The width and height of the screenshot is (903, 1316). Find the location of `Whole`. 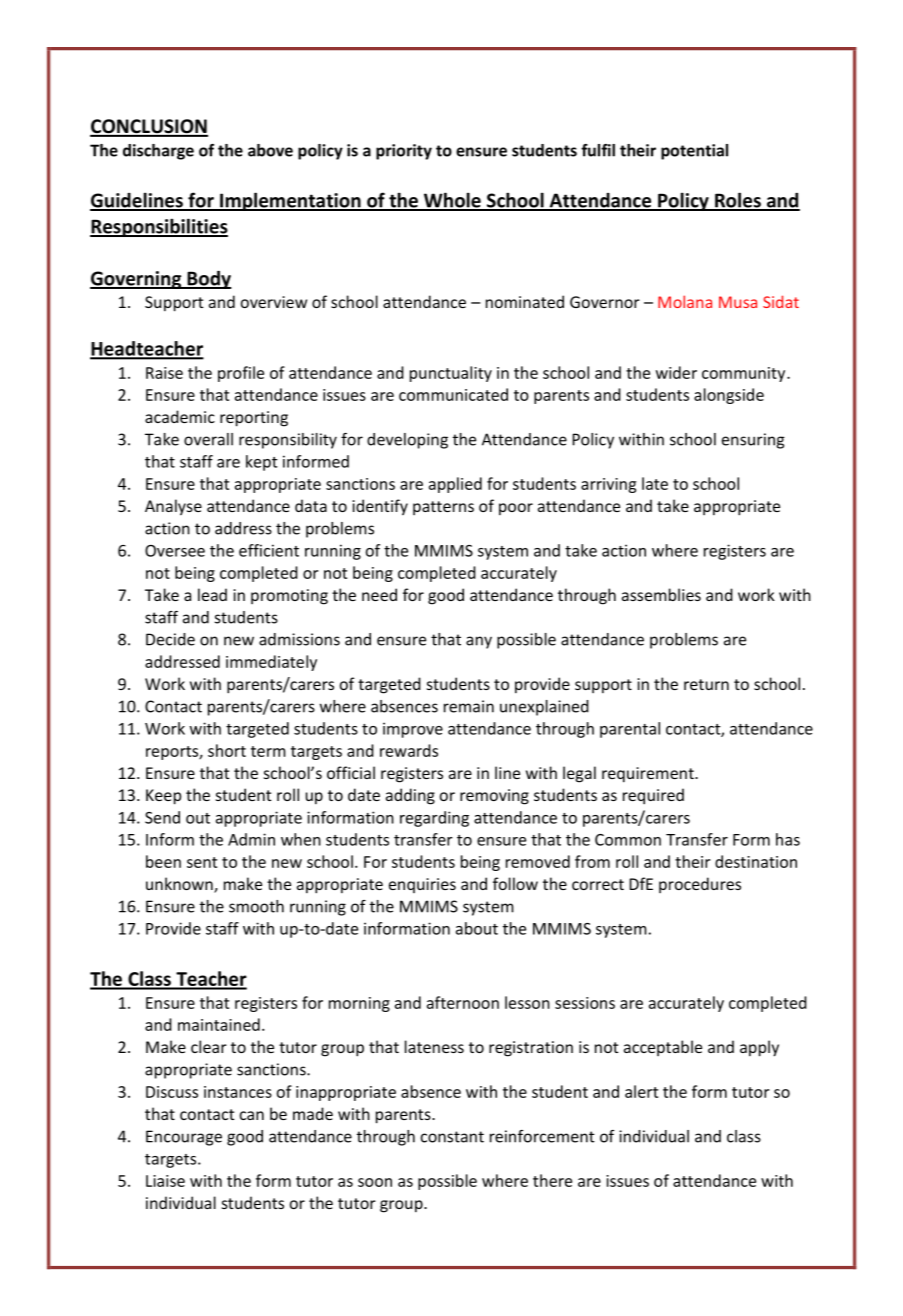

Whole is located at coordinates (452, 201).
